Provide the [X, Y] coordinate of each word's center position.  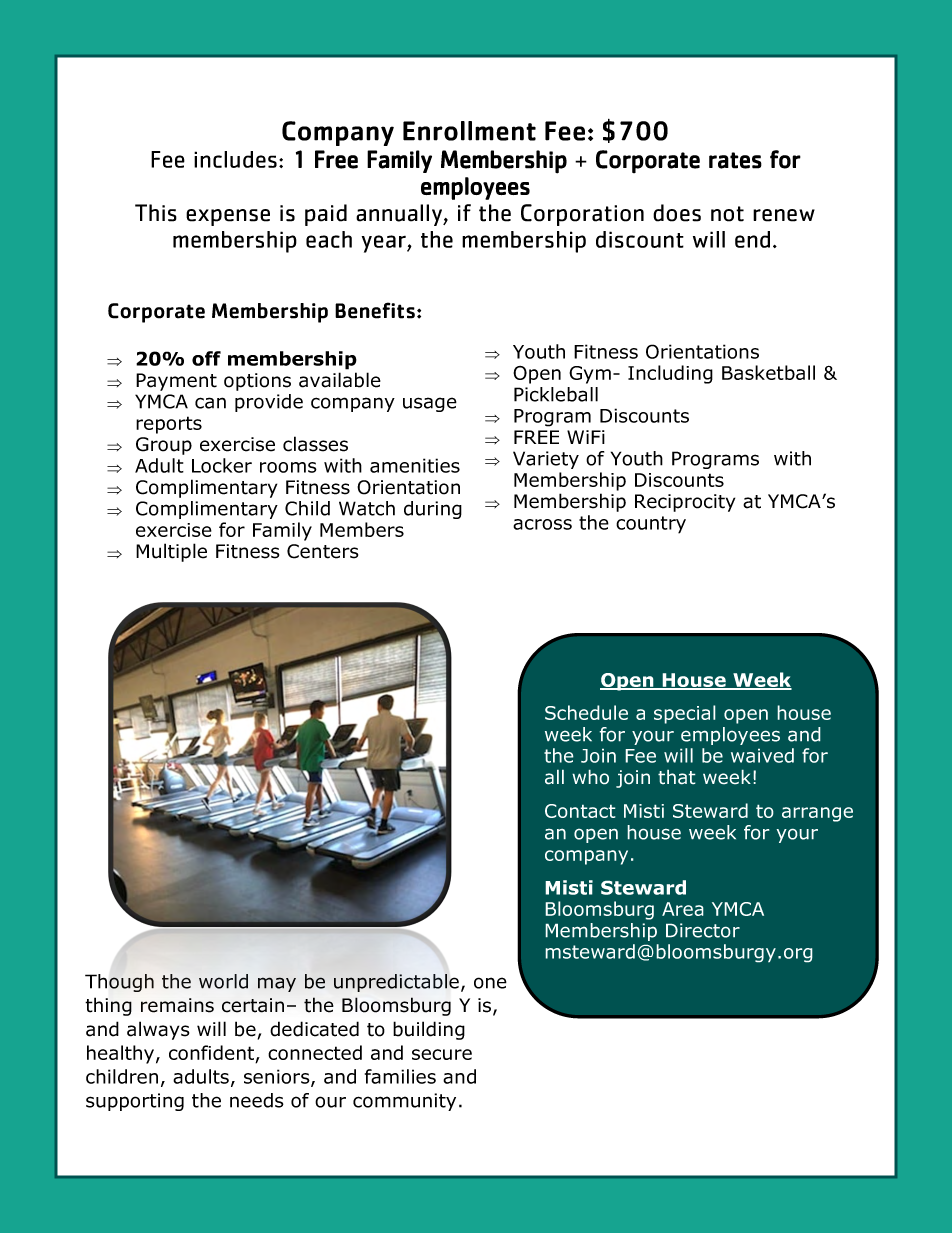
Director [703, 930]
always [158, 1030]
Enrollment [469, 131]
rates [735, 160]
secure [442, 1054]
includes [235, 159]
